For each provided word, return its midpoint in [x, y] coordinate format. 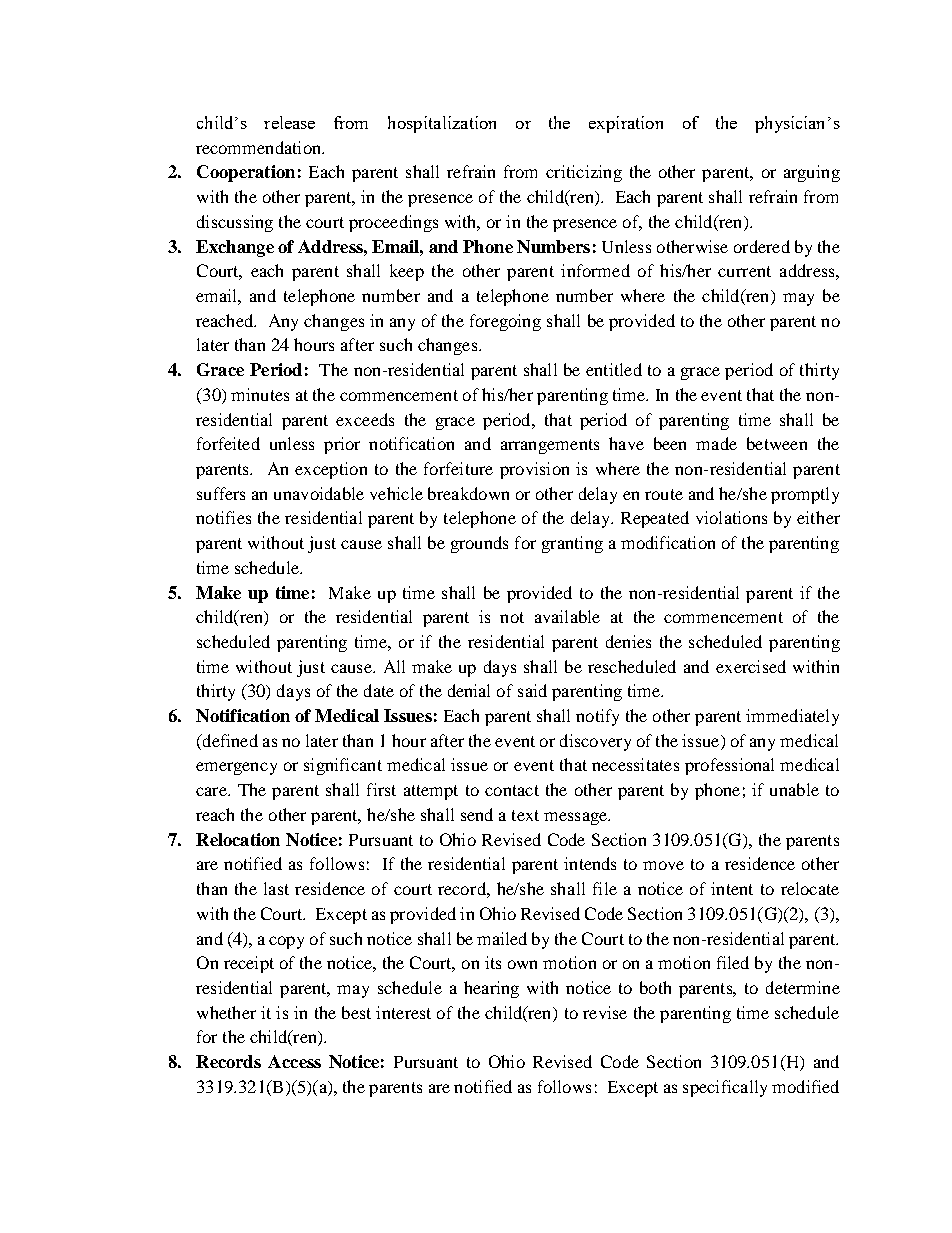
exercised [751, 666]
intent [732, 888]
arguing [812, 173]
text [525, 815]
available [567, 616]
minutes [260, 394]
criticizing [584, 173]
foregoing [505, 322]
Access [294, 1061]
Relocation [238, 839]
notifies [223, 517]
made [716, 443]
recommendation [259, 147]
